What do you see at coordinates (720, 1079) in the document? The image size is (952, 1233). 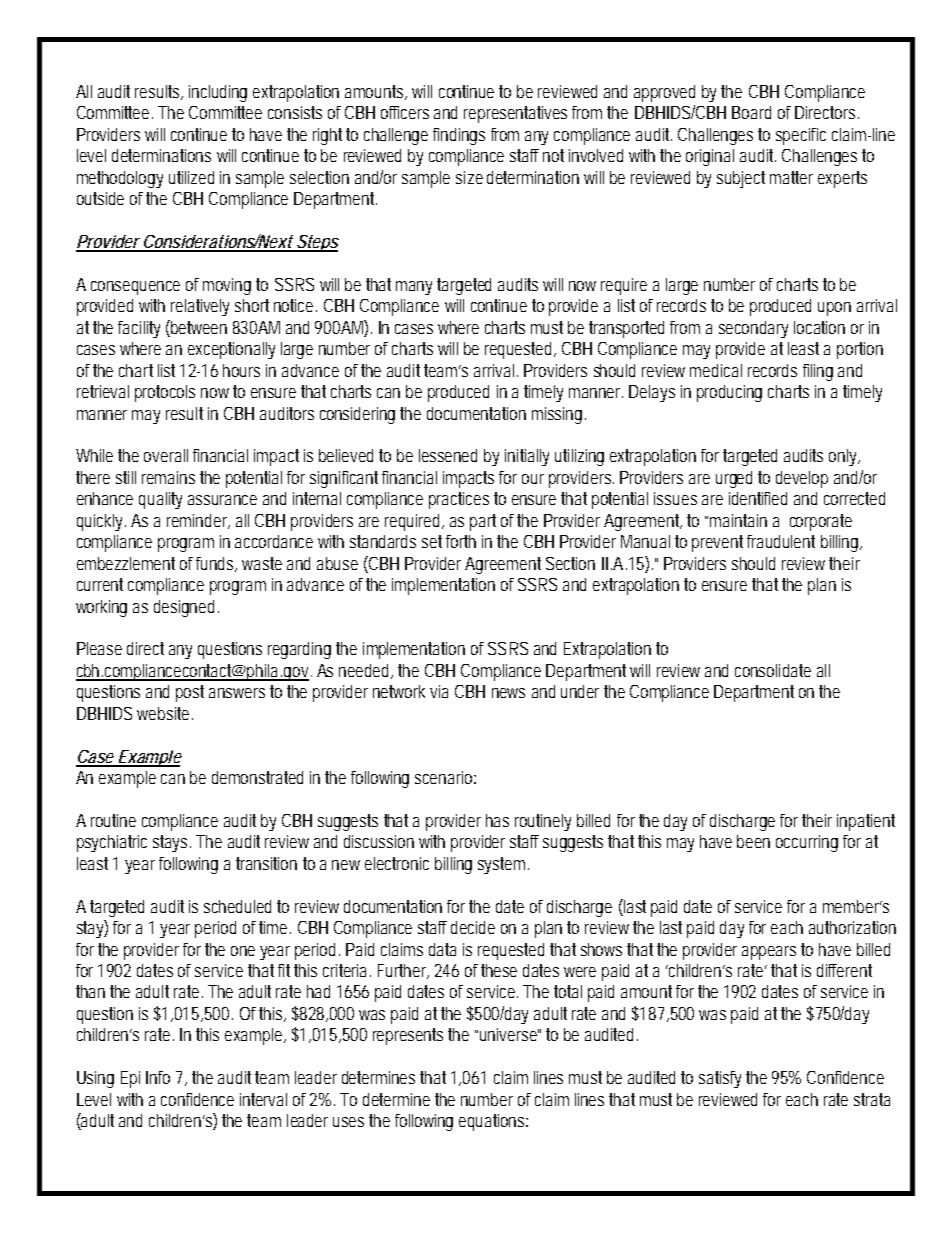 I see `satisfy` at bounding box center [720, 1079].
